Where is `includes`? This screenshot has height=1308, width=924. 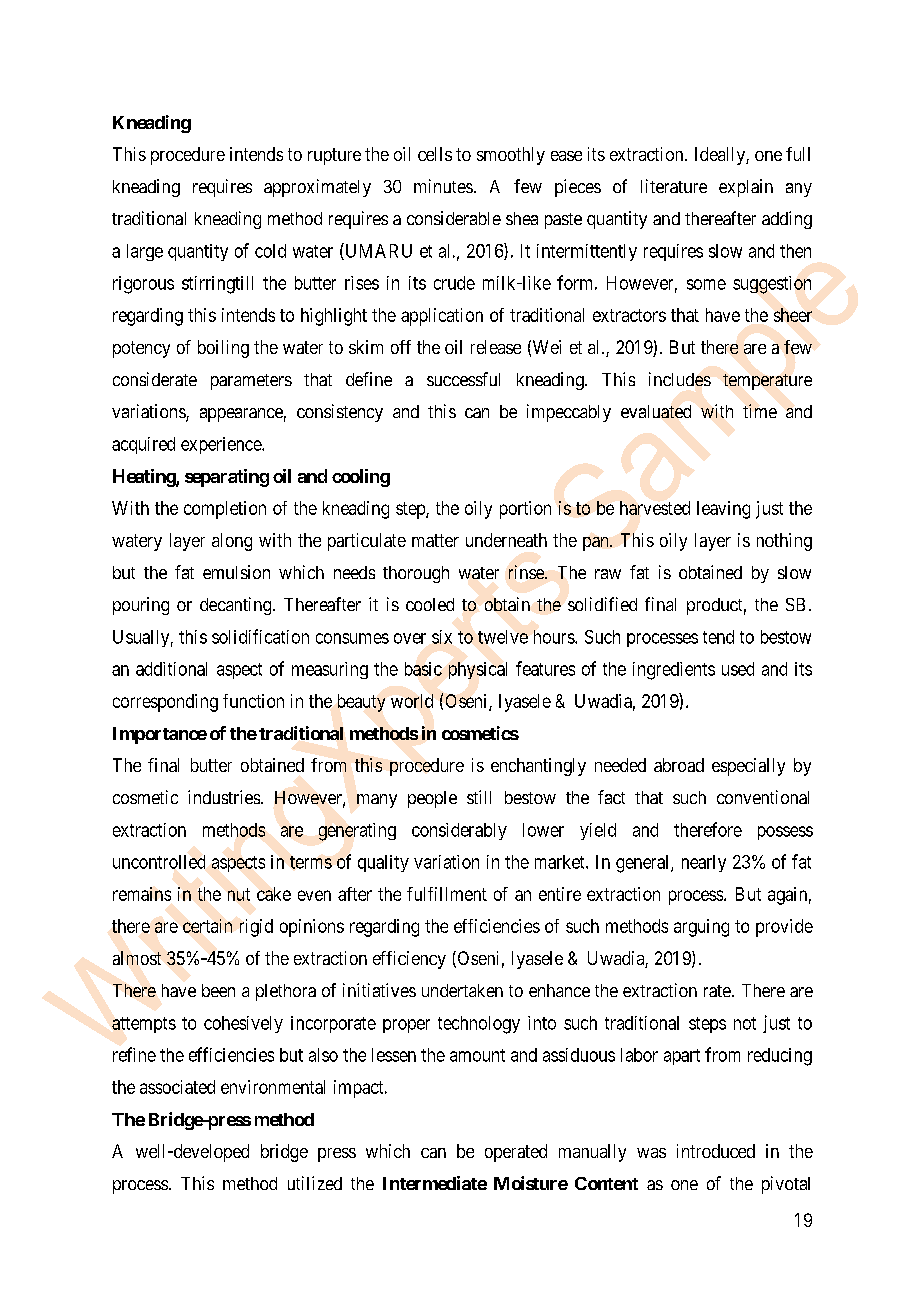
includes is located at coordinates (680, 379).
